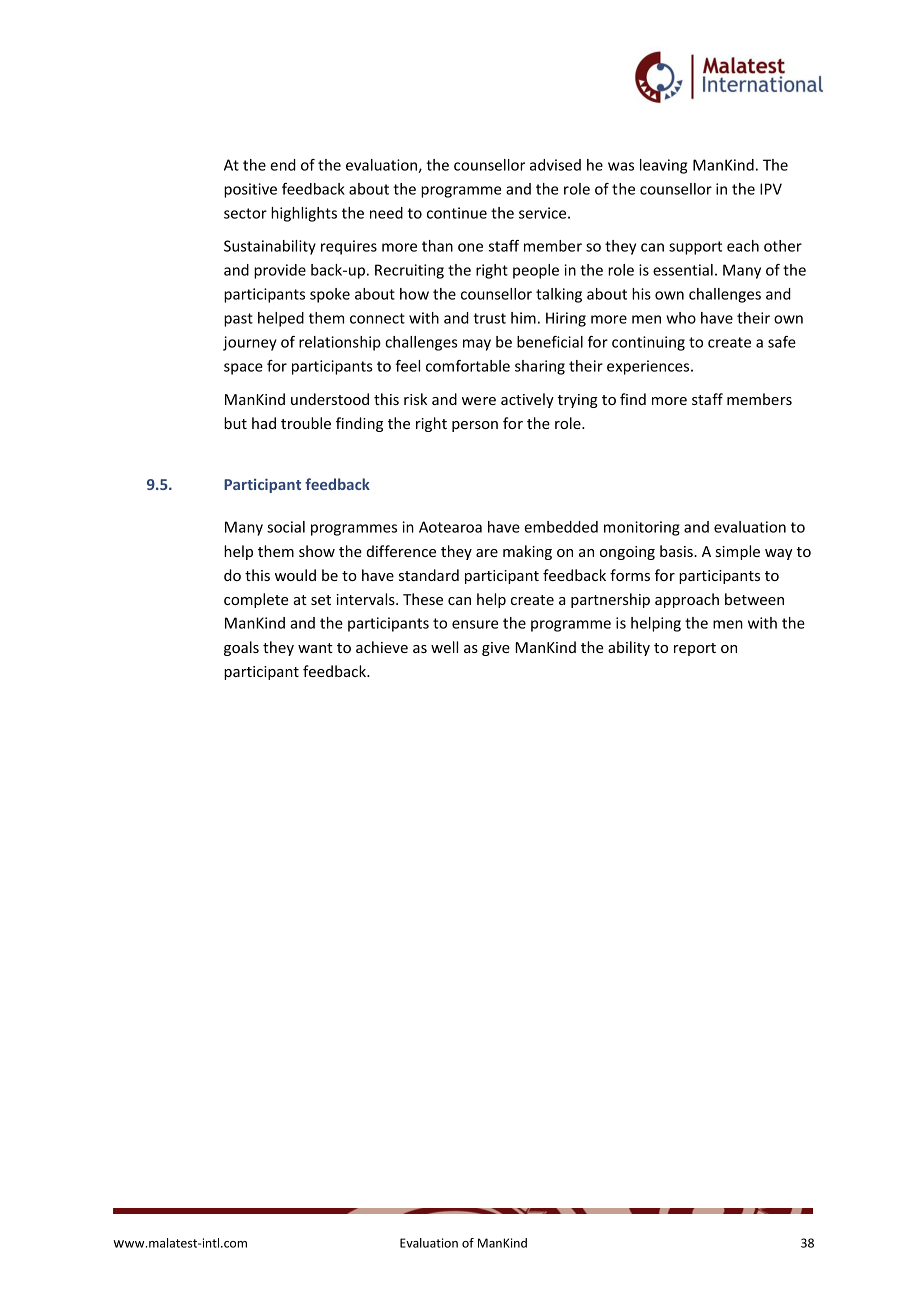  I want to click on IPV, so click(771, 189).
